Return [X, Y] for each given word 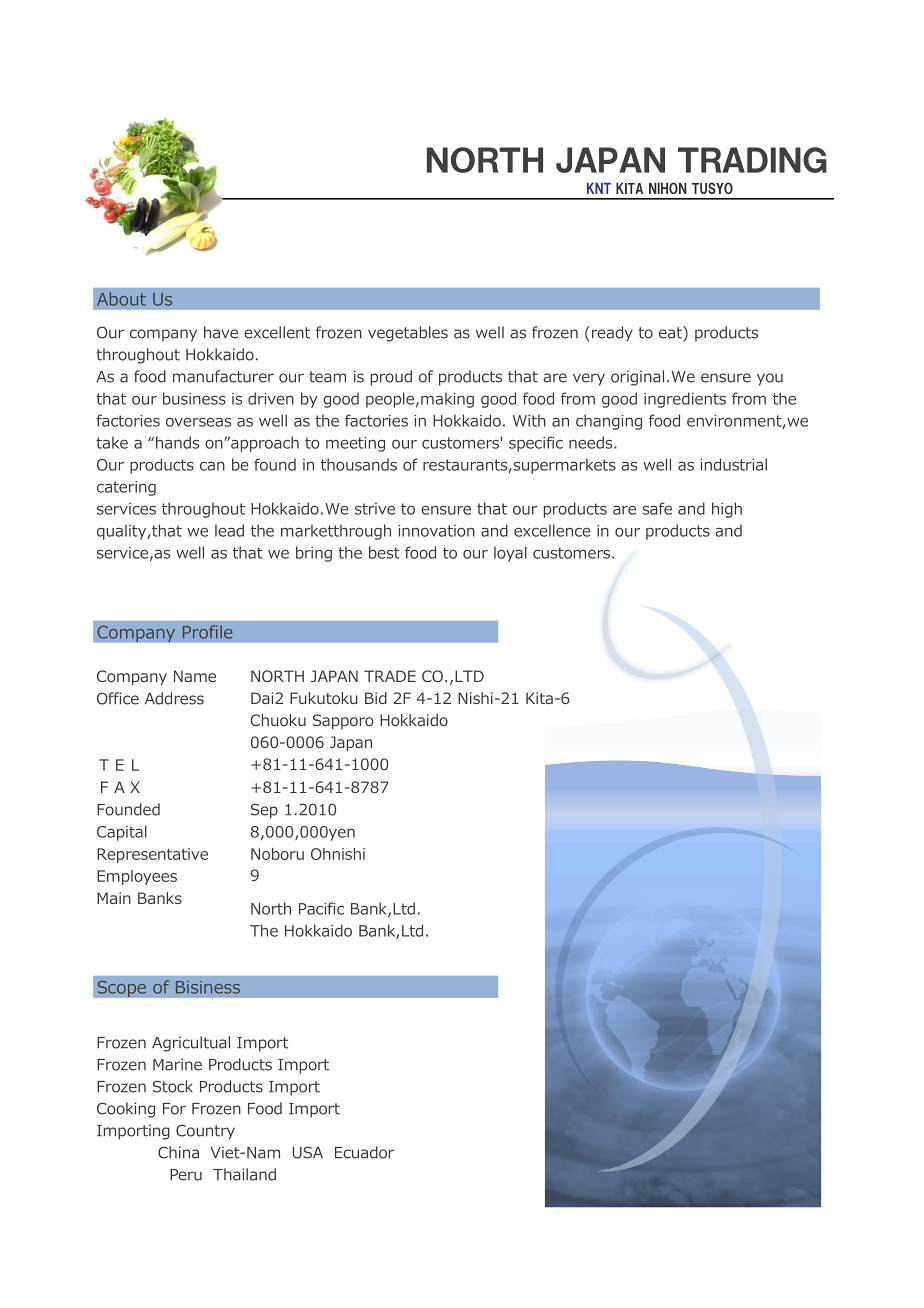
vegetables [408, 334]
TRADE [390, 676]
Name [195, 676]
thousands [359, 464]
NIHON [668, 188]
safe [657, 508]
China [178, 1152]
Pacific [321, 908]
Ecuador [364, 1152]
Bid [376, 698]
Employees [137, 877]
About [121, 299]
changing [609, 422]
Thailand [244, 1174]
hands [177, 442]
